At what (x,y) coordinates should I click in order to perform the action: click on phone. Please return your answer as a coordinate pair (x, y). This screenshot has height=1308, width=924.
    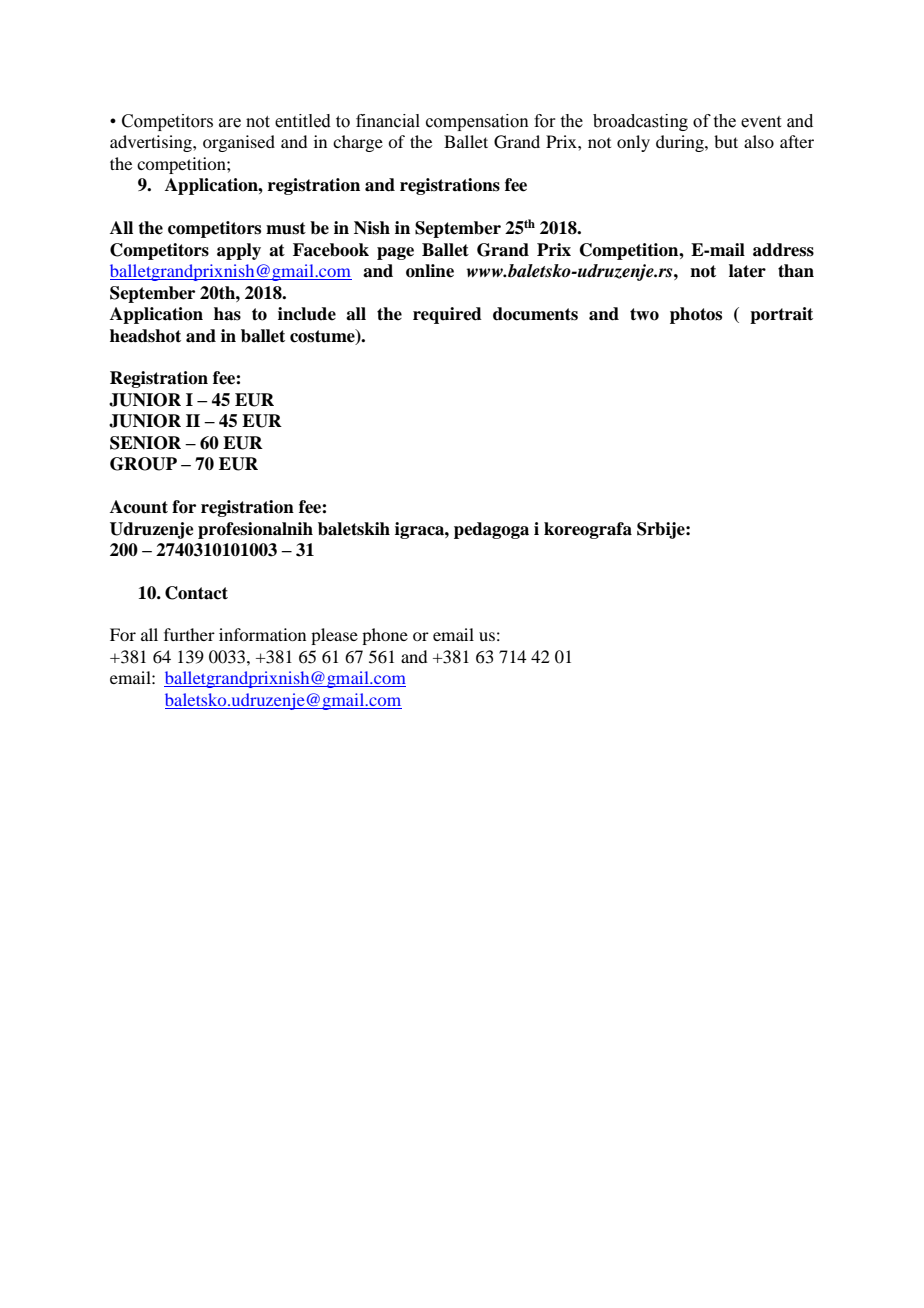
    Looking at the image, I should click on (385, 636).
